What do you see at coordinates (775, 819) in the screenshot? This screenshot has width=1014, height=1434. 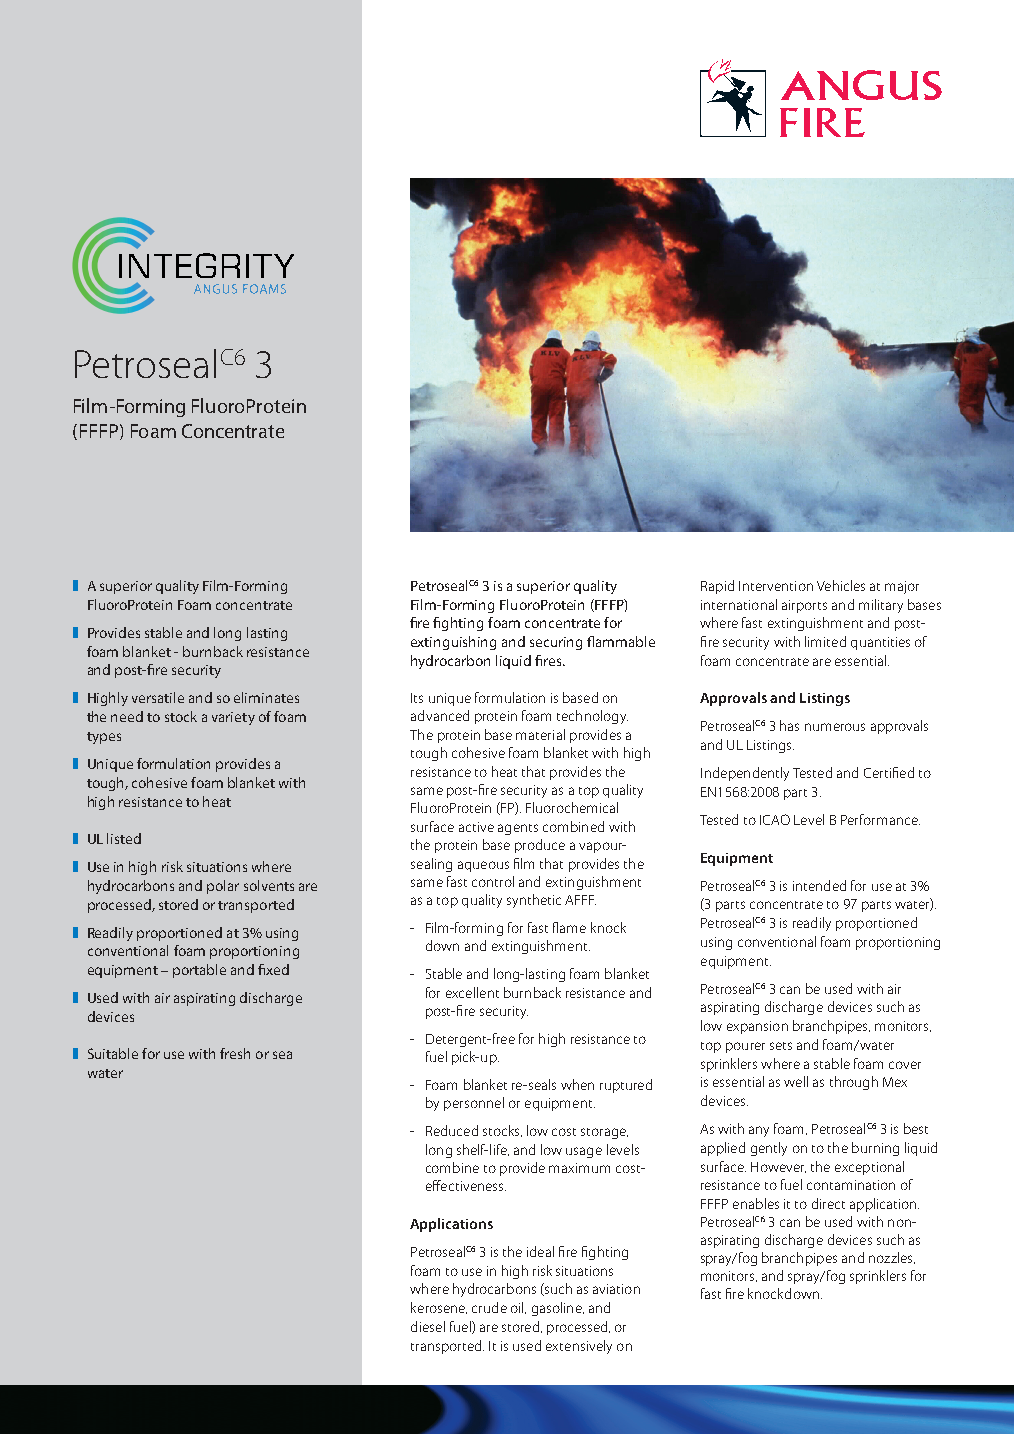 I see `ICAO` at bounding box center [775, 819].
